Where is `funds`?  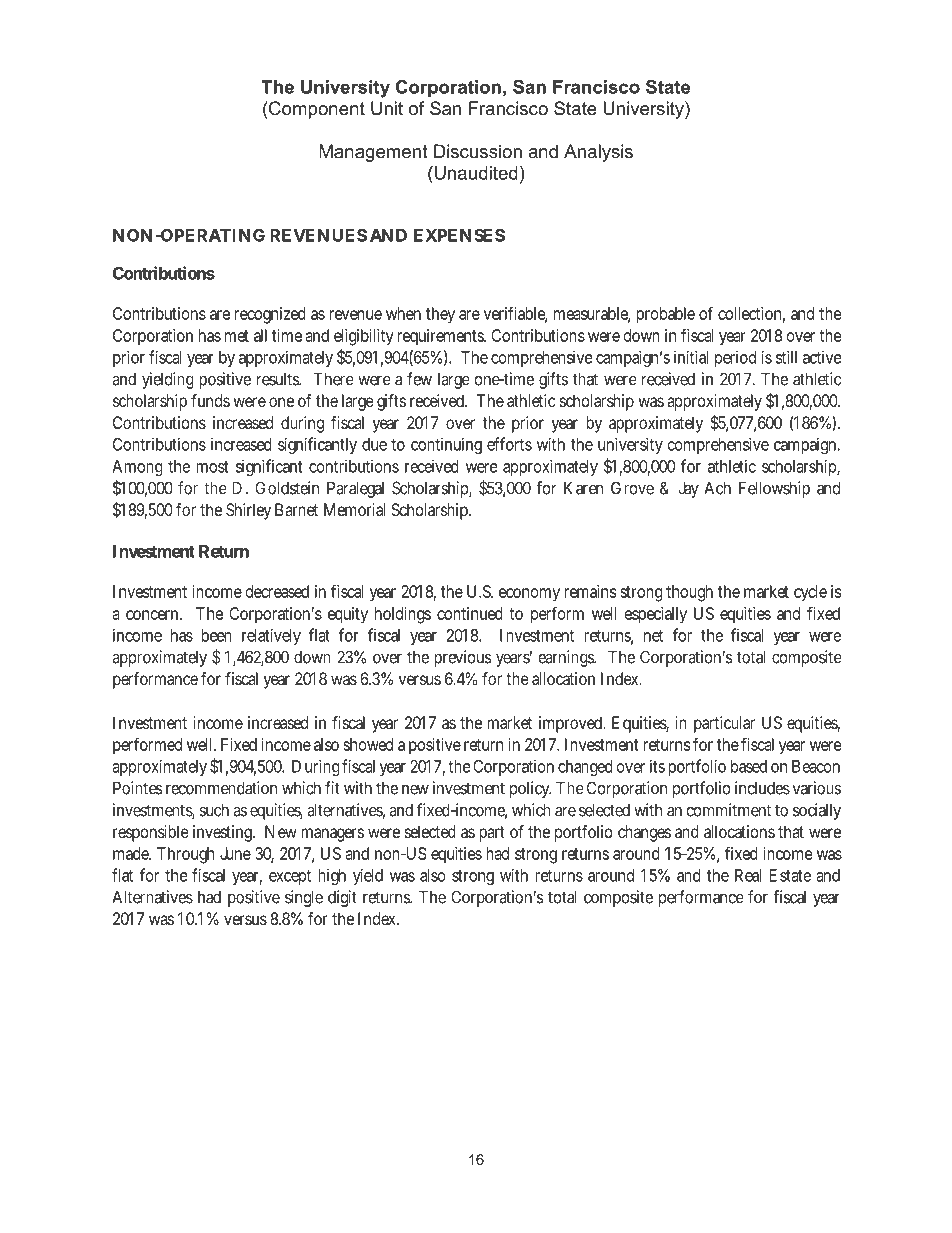 funds is located at coordinates (210, 400).
